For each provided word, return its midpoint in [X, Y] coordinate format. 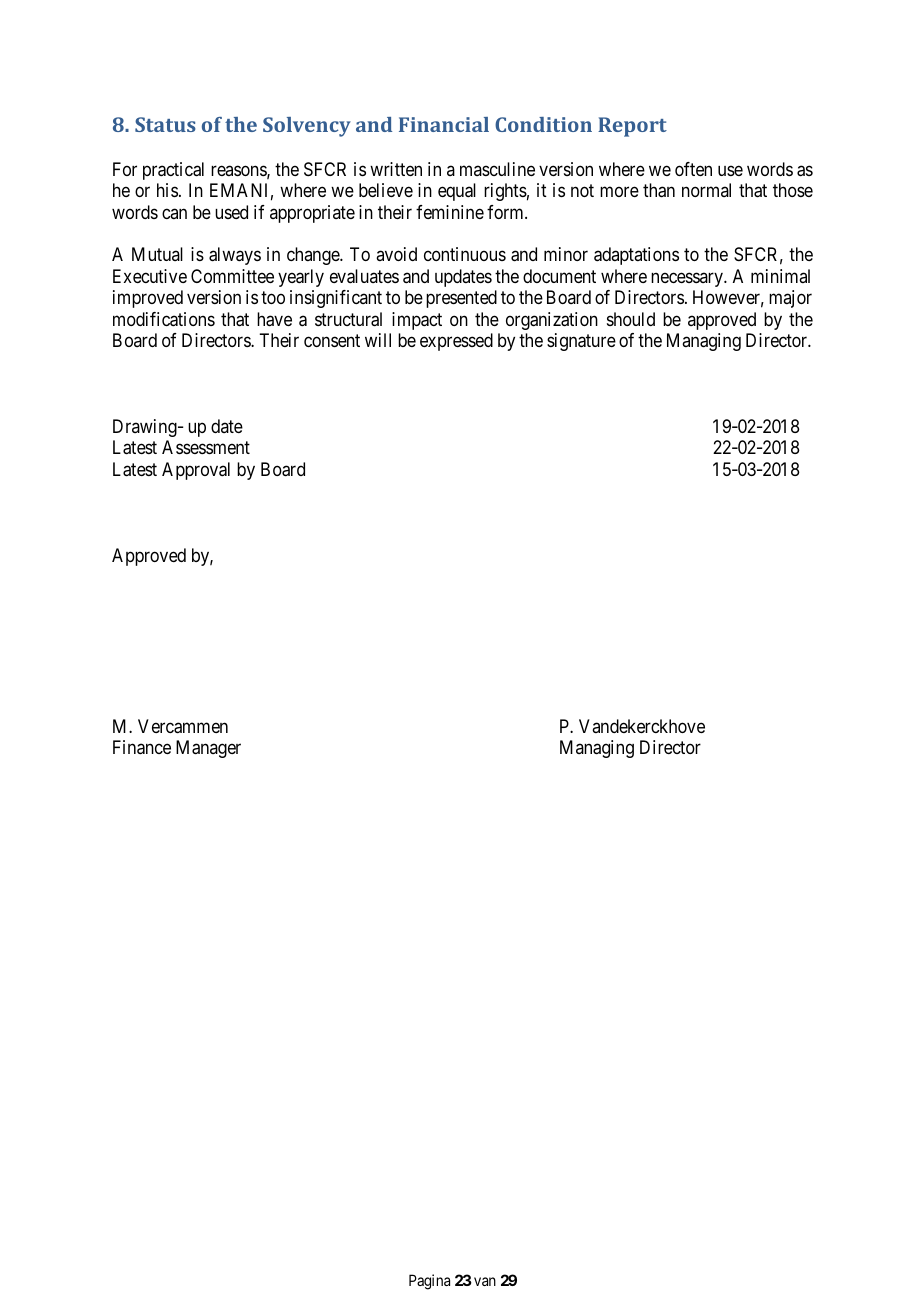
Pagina [429, 1282]
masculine [497, 169]
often [693, 169]
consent [332, 340]
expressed [456, 342]
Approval [196, 471]
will [378, 340]
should [631, 319]
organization [552, 321]
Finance [142, 747]
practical [173, 171]
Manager [208, 749]
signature [581, 342]
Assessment [206, 447]
